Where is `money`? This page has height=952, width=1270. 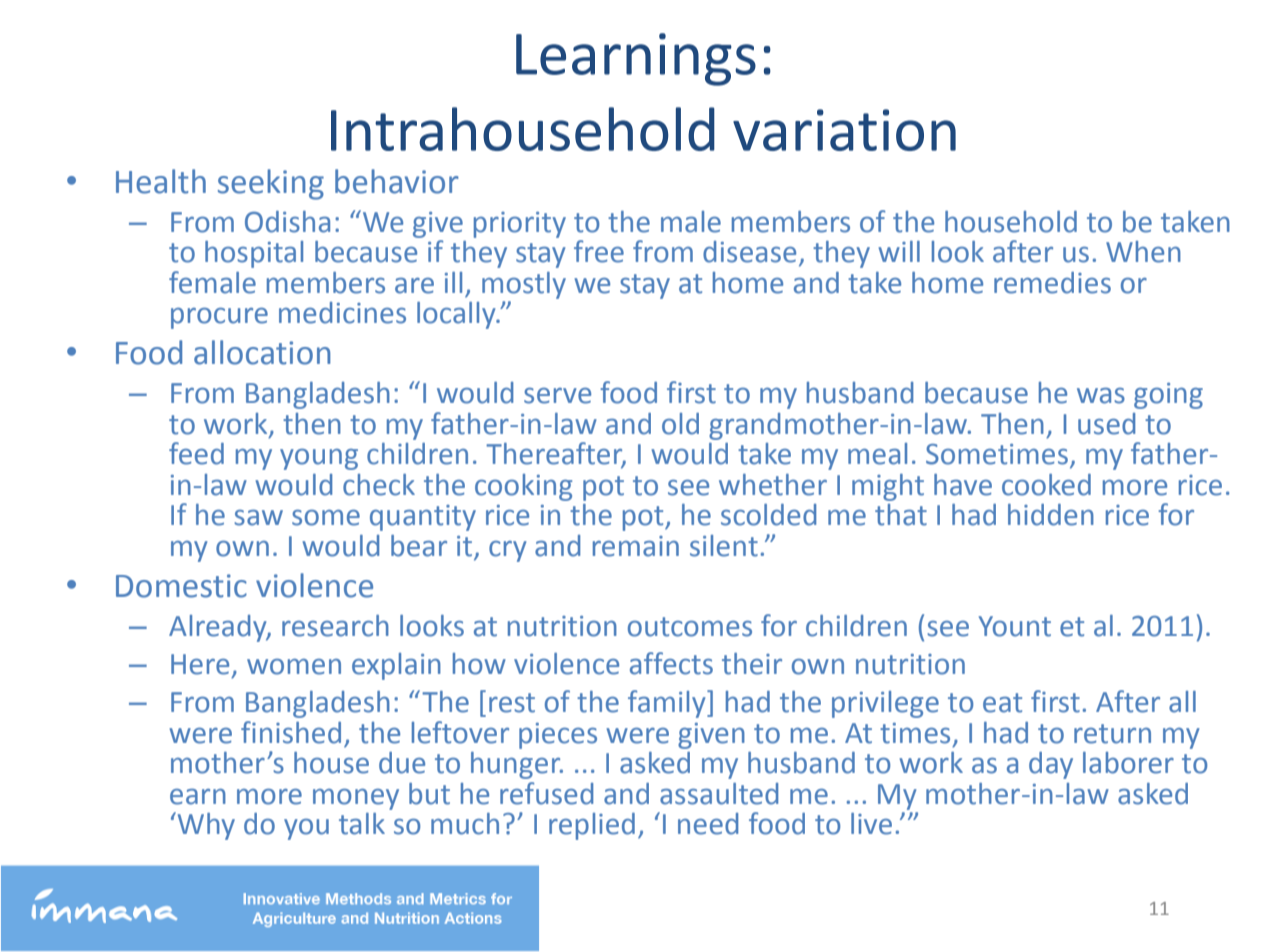 money is located at coordinates (356, 799).
